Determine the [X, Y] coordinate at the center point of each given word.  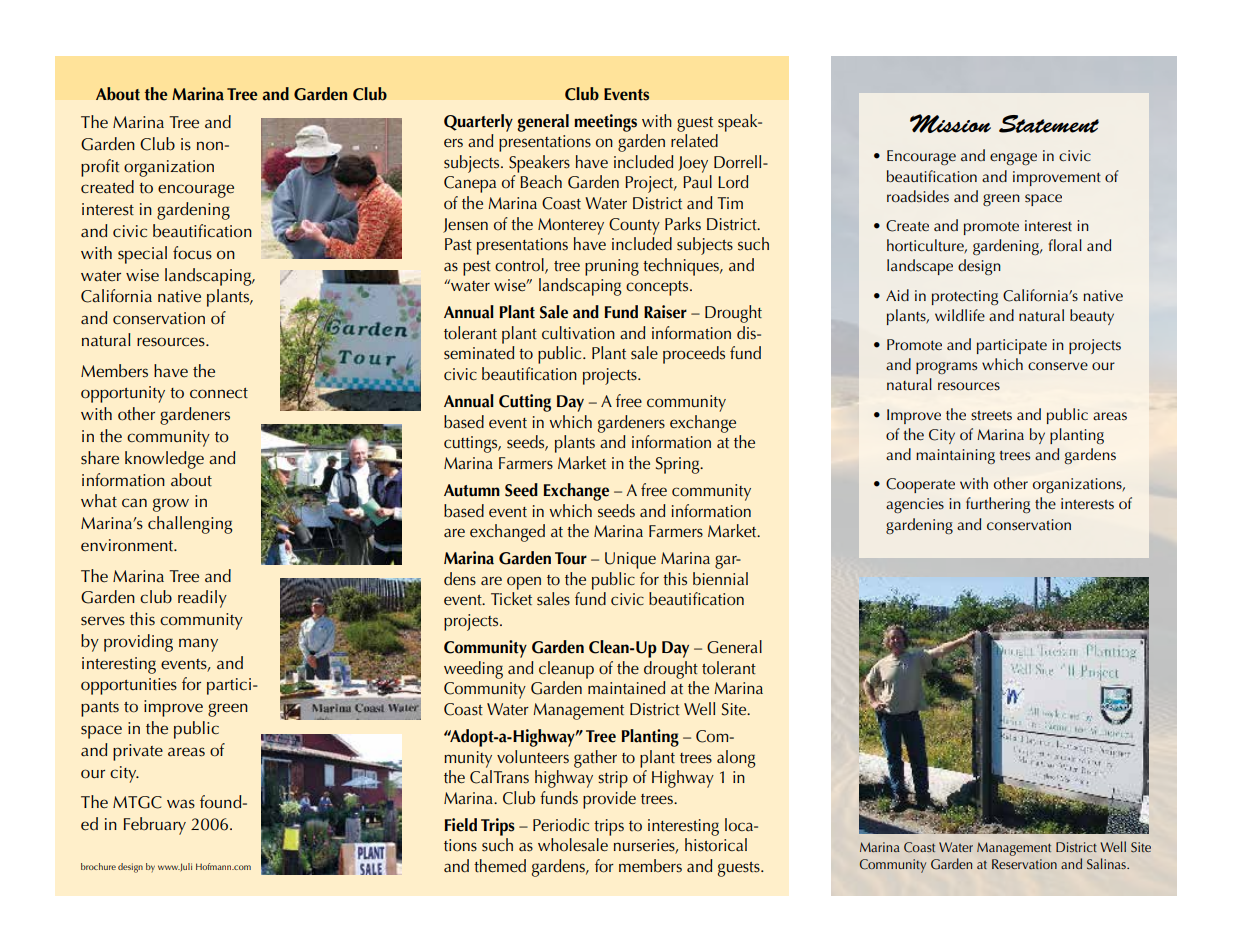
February [155, 826]
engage [1013, 159]
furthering [998, 505]
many [198, 645]
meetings [605, 123]
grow [171, 505]
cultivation [578, 333]
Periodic [561, 825]
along [736, 759]
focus [192, 253]
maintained [626, 688]
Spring [679, 465]
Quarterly [478, 123]
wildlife [960, 315]
